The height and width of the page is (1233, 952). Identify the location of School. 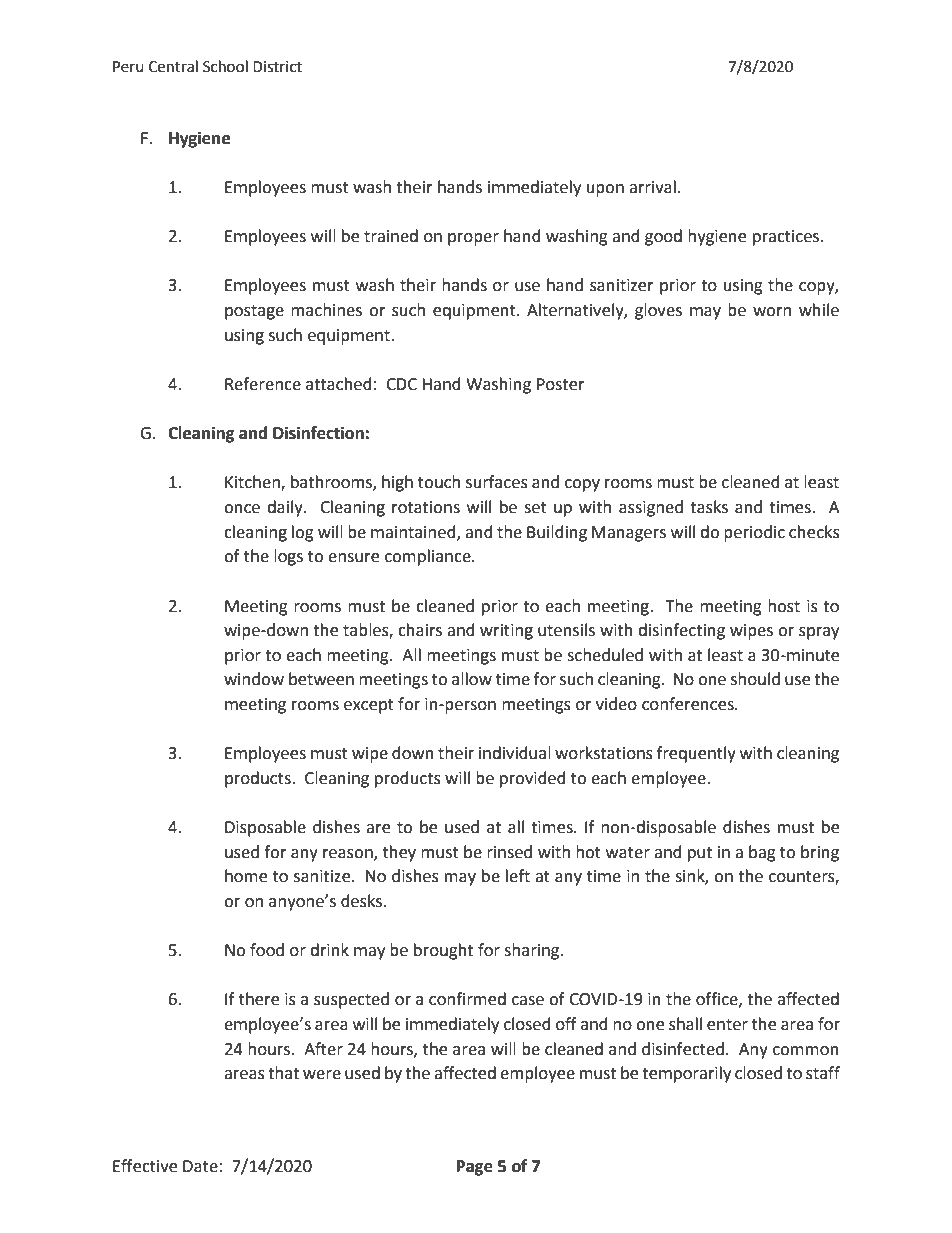
(225, 66).
